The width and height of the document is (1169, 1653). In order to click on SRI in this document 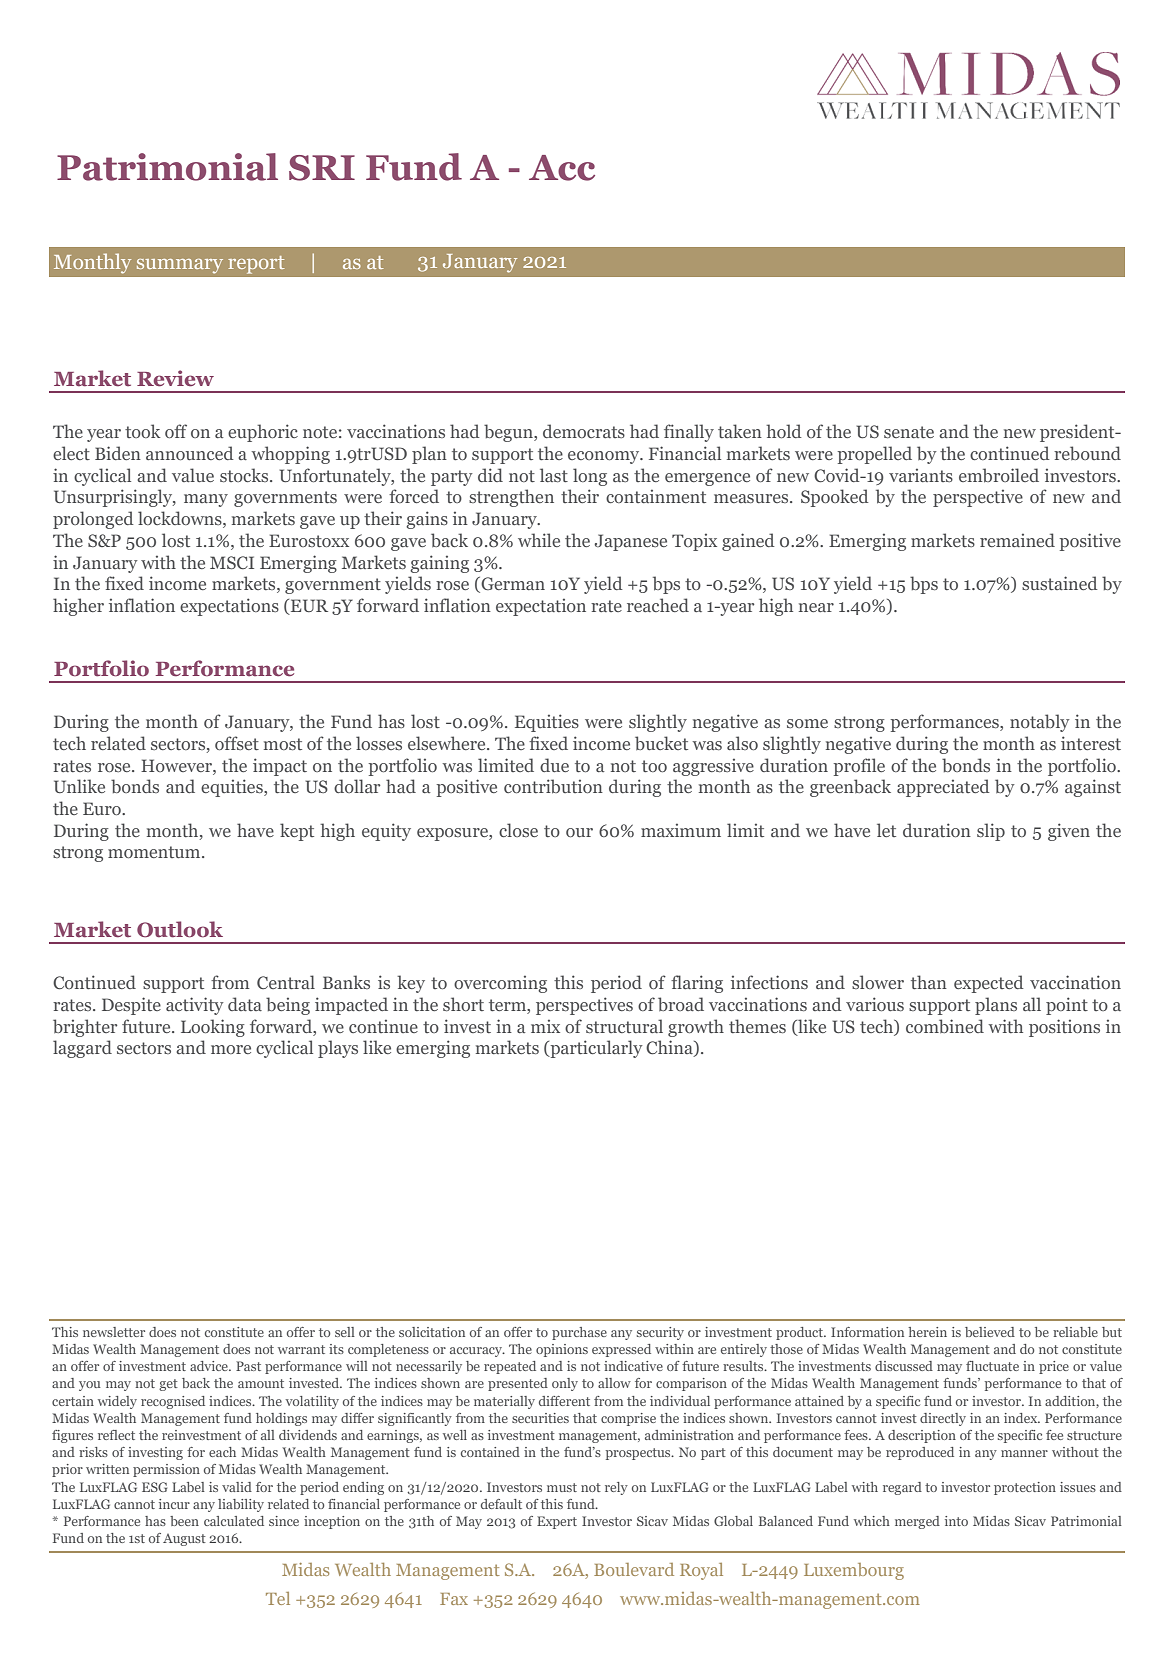, I will do `click(322, 168)`.
